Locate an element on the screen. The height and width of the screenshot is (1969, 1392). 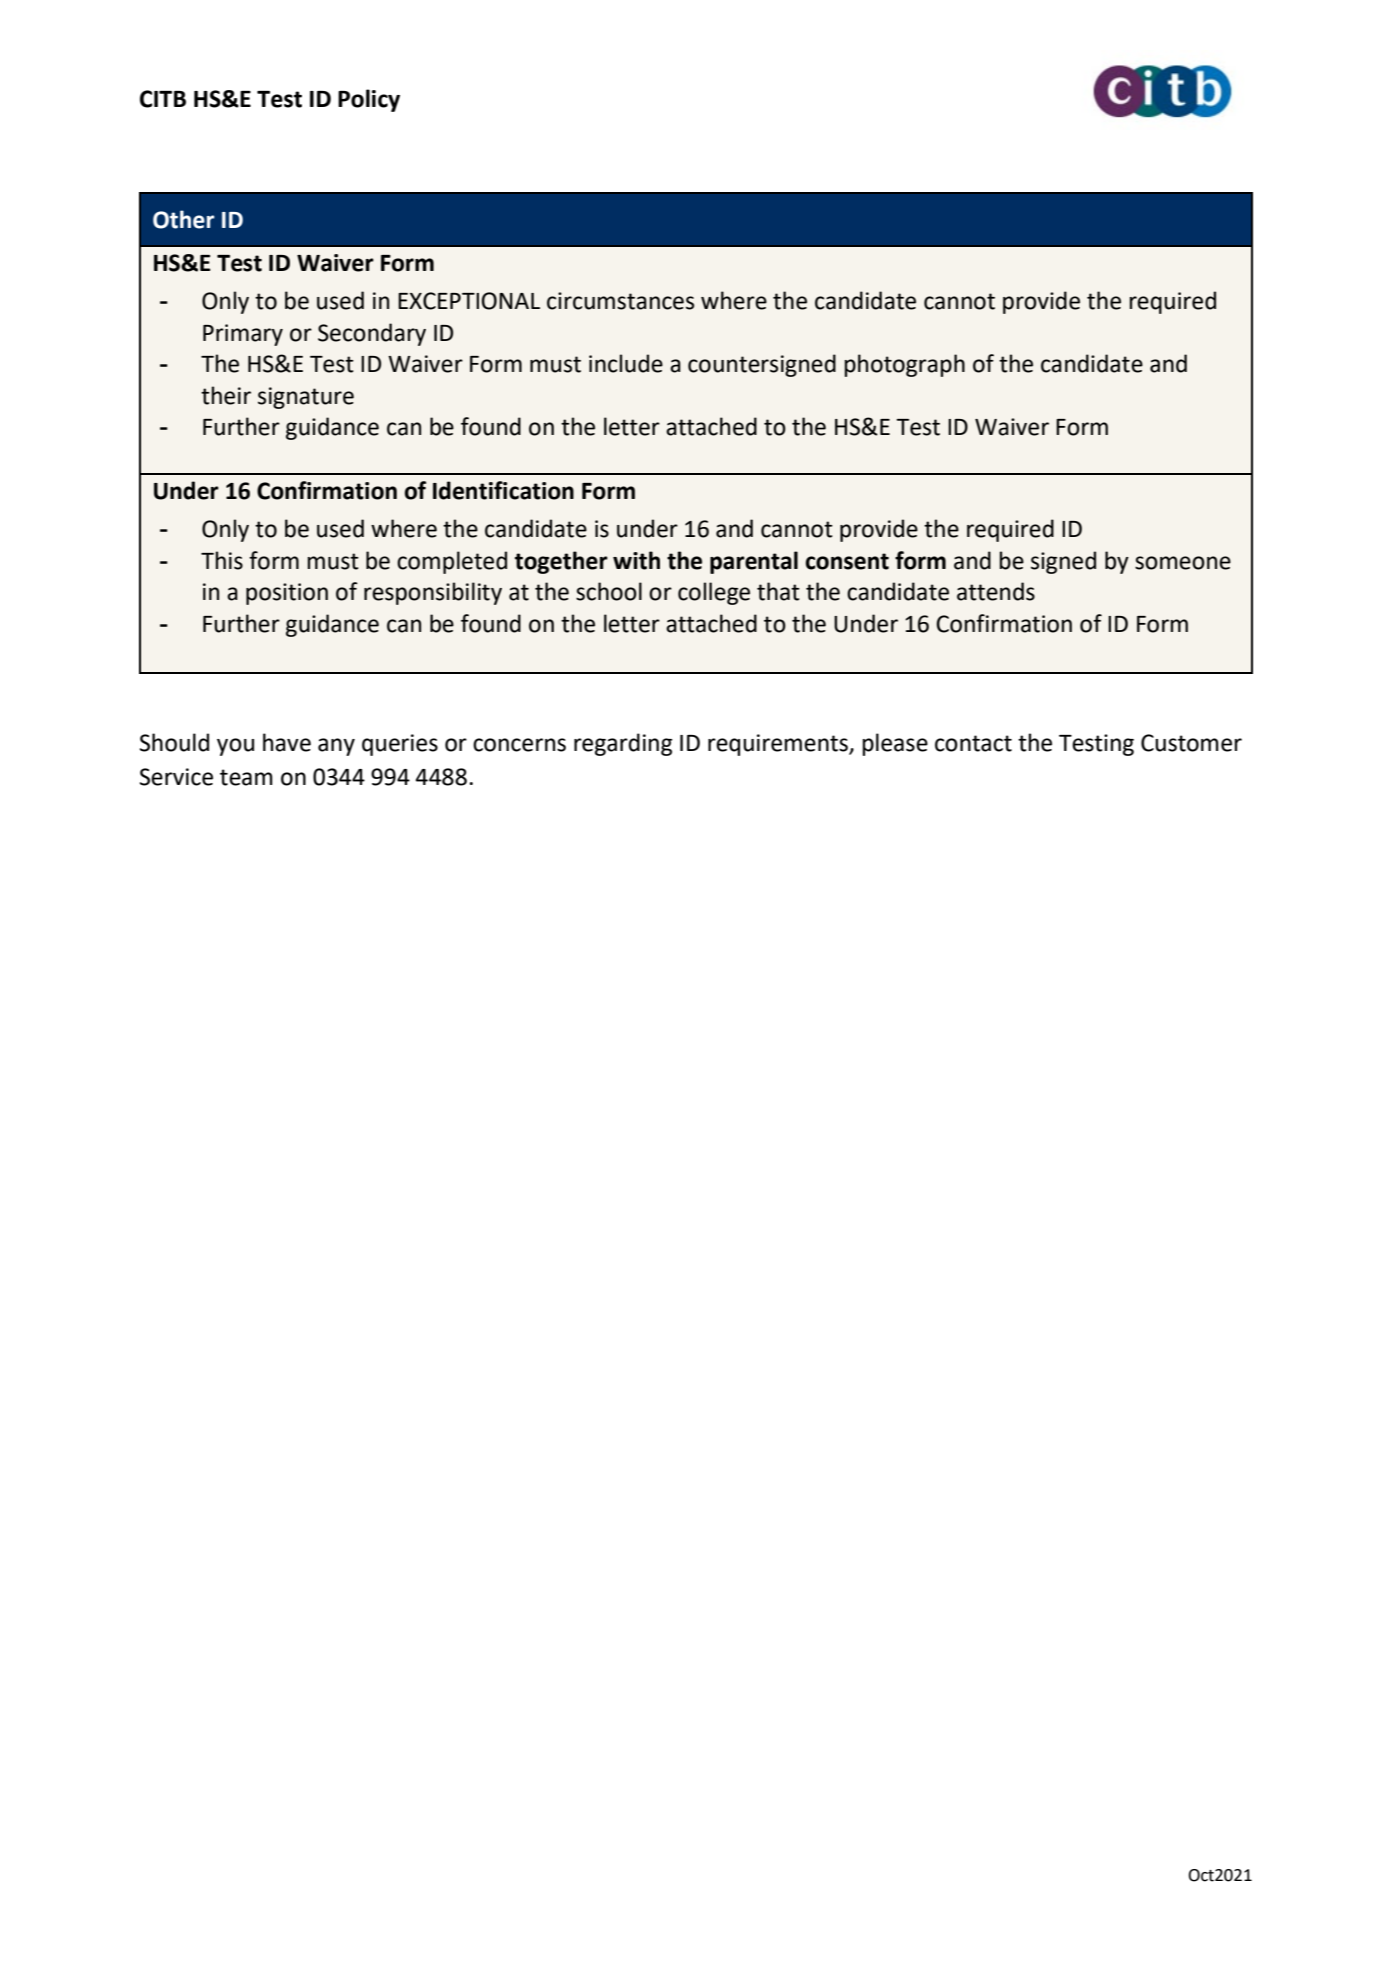
regarding is located at coordinates (623, 744).
